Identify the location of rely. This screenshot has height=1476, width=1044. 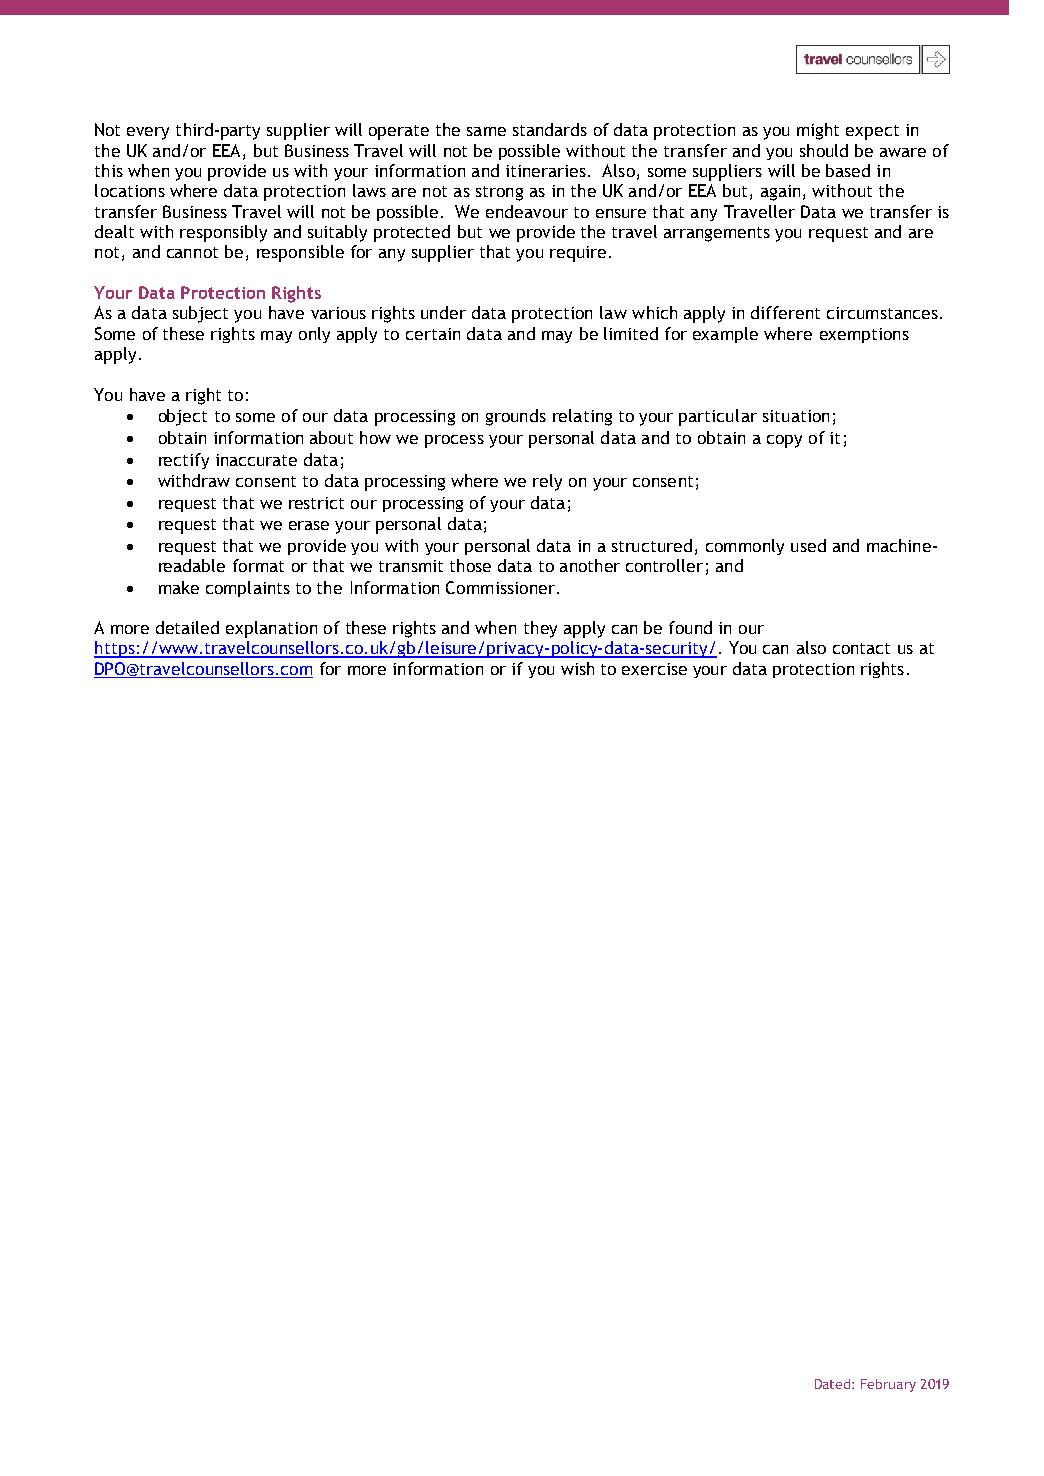
(547, 482).
